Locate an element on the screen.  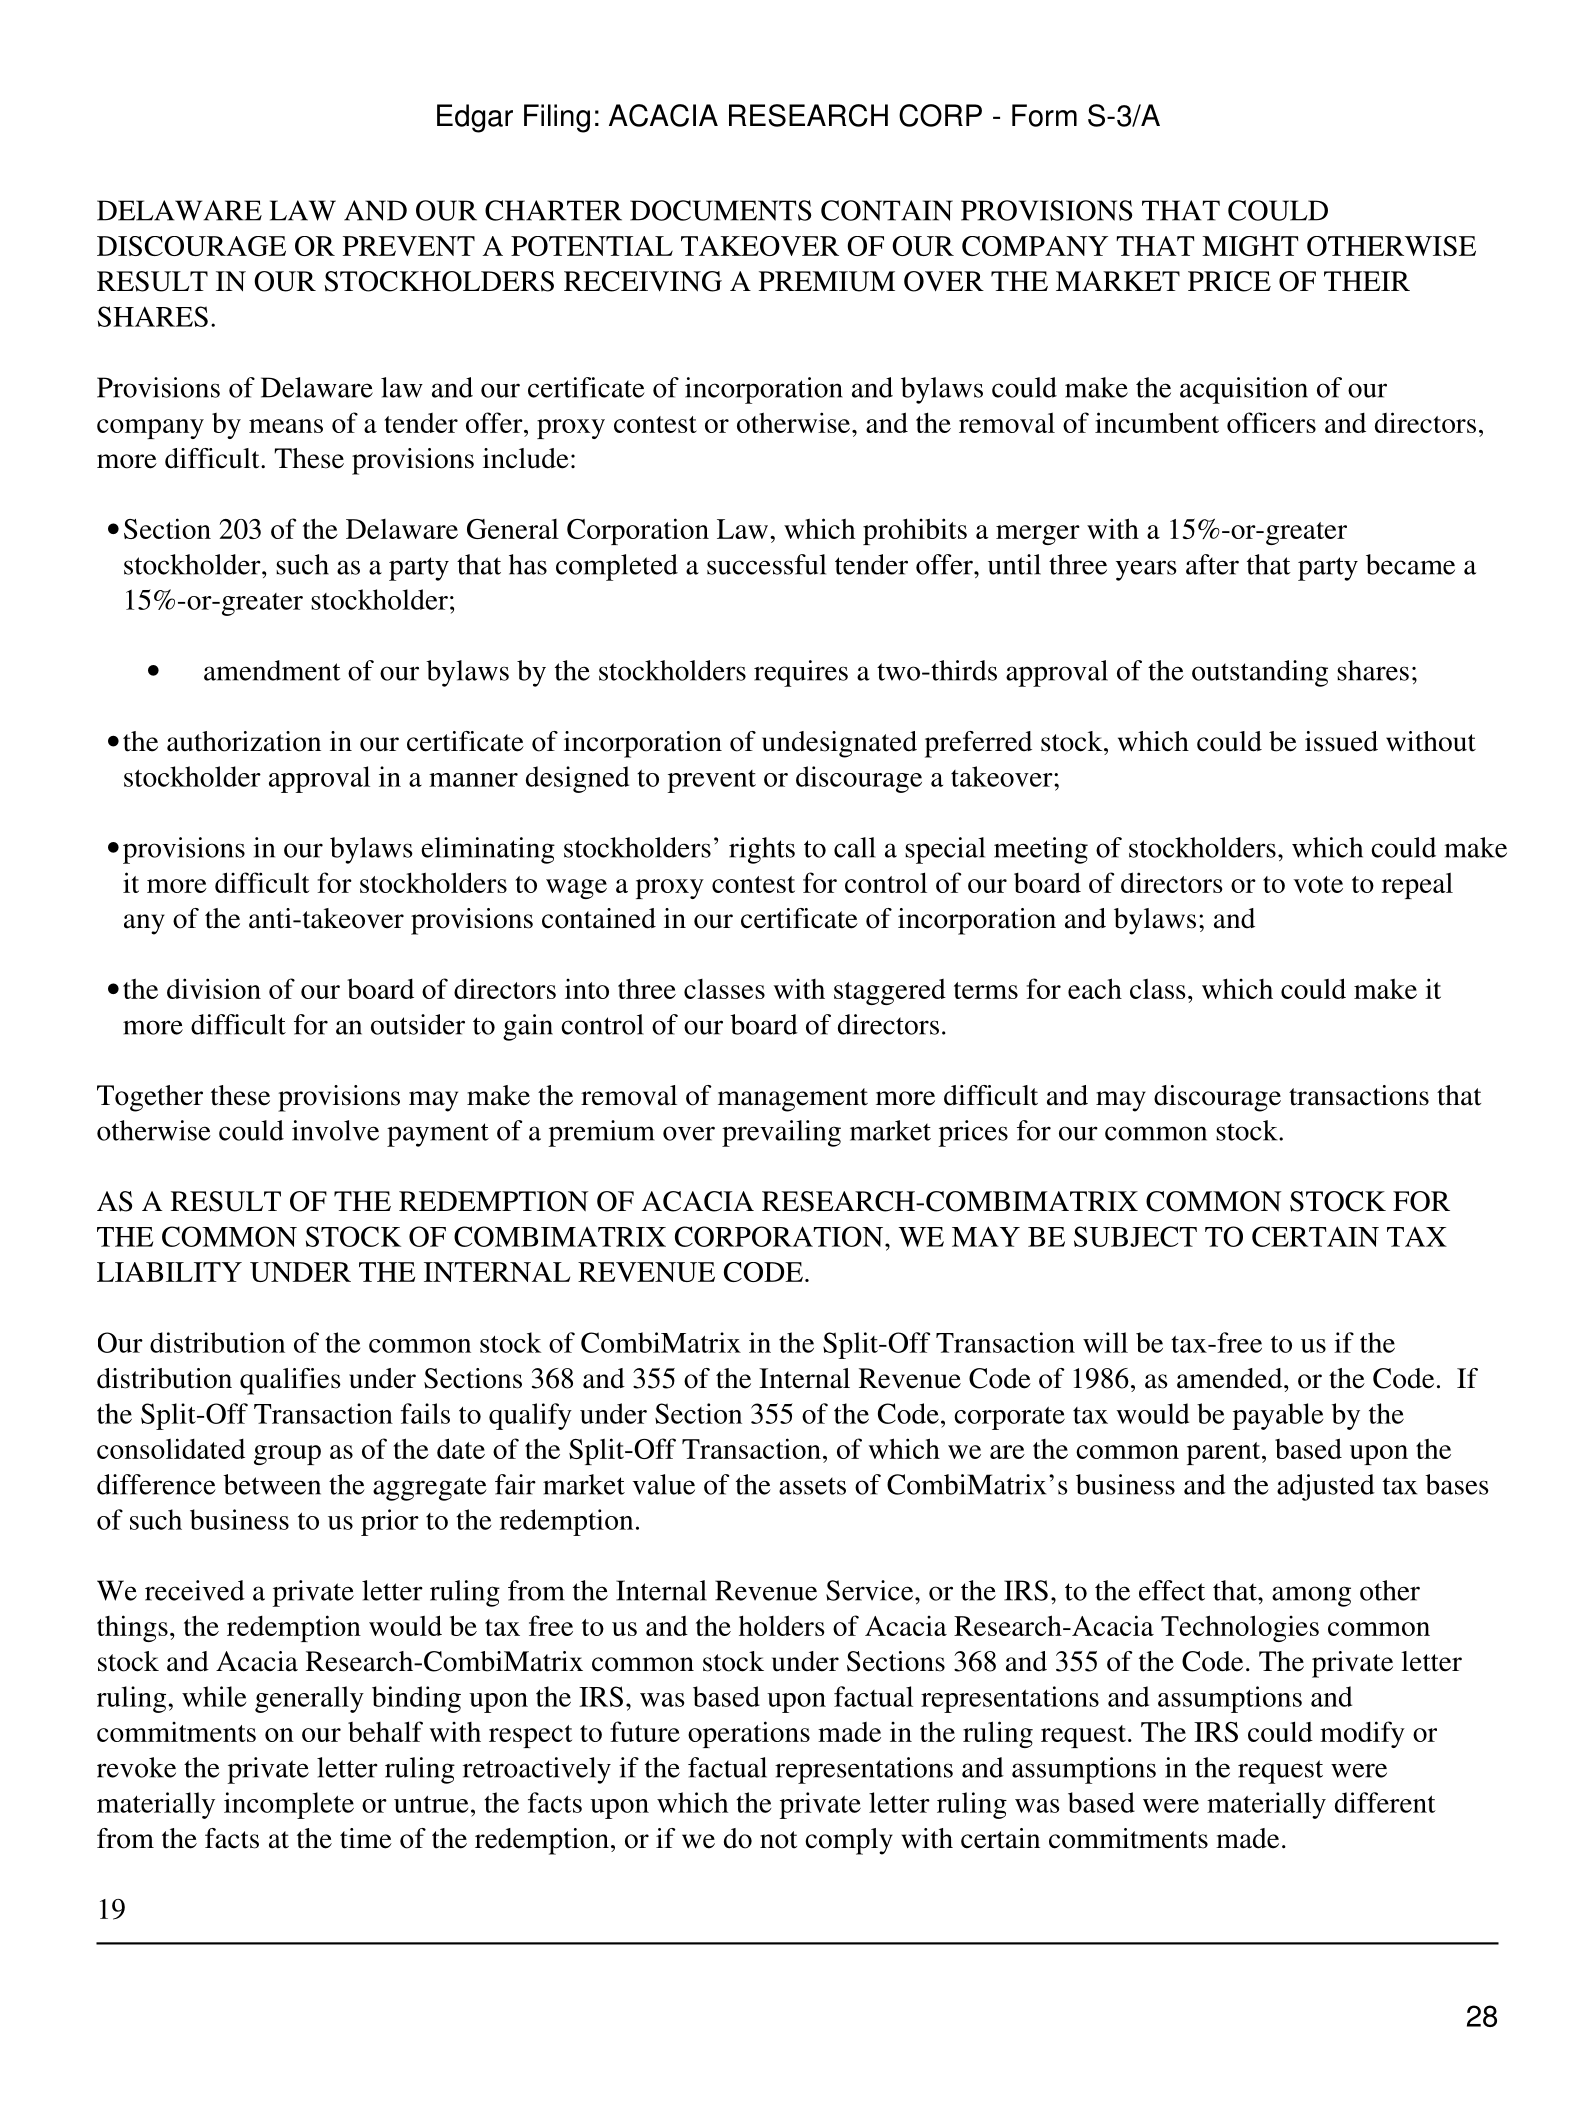
outstanding is located at coordinates (1260, 673).
